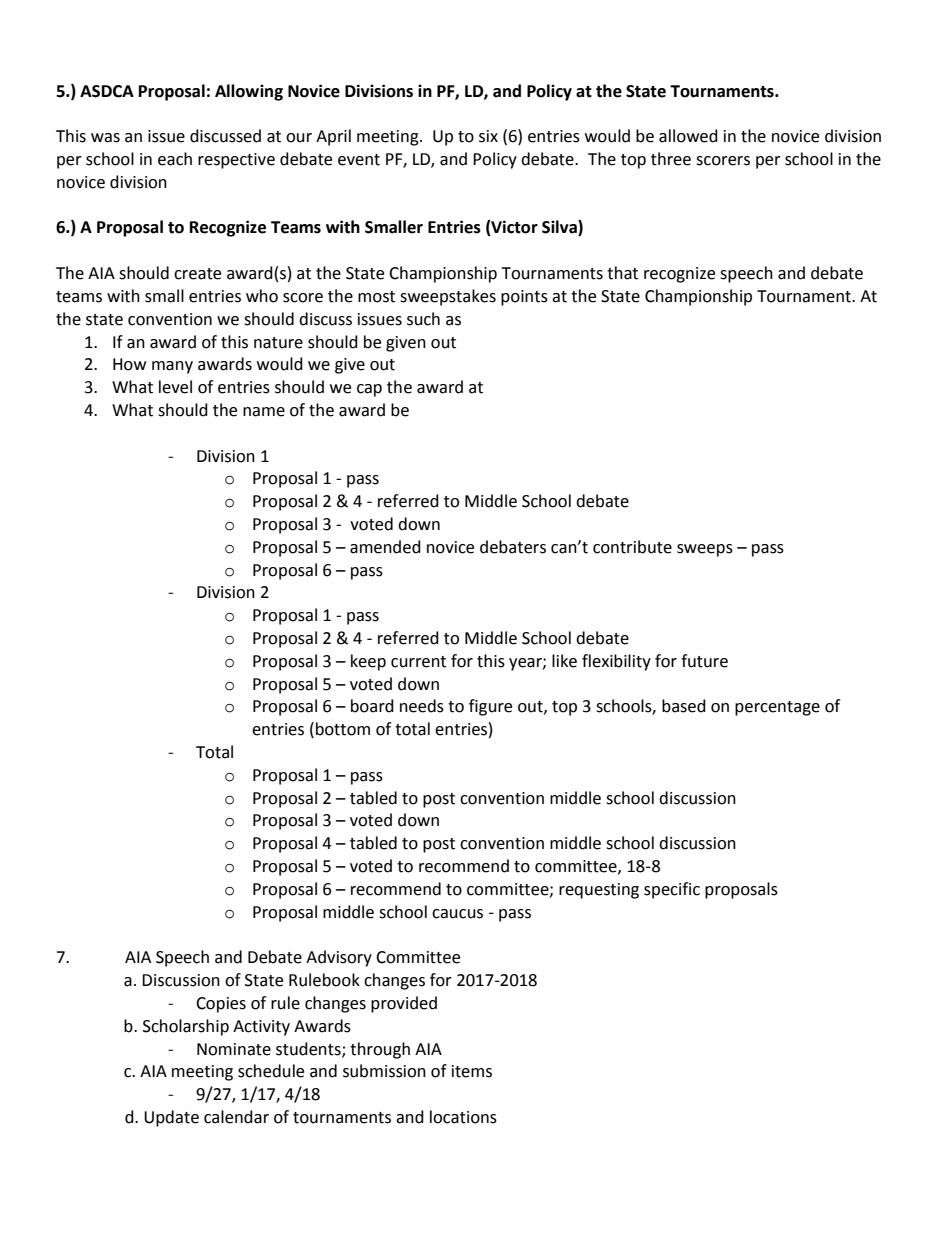  Describe the element at coordinates (704, 661) in the image. I see `future` at that location.
